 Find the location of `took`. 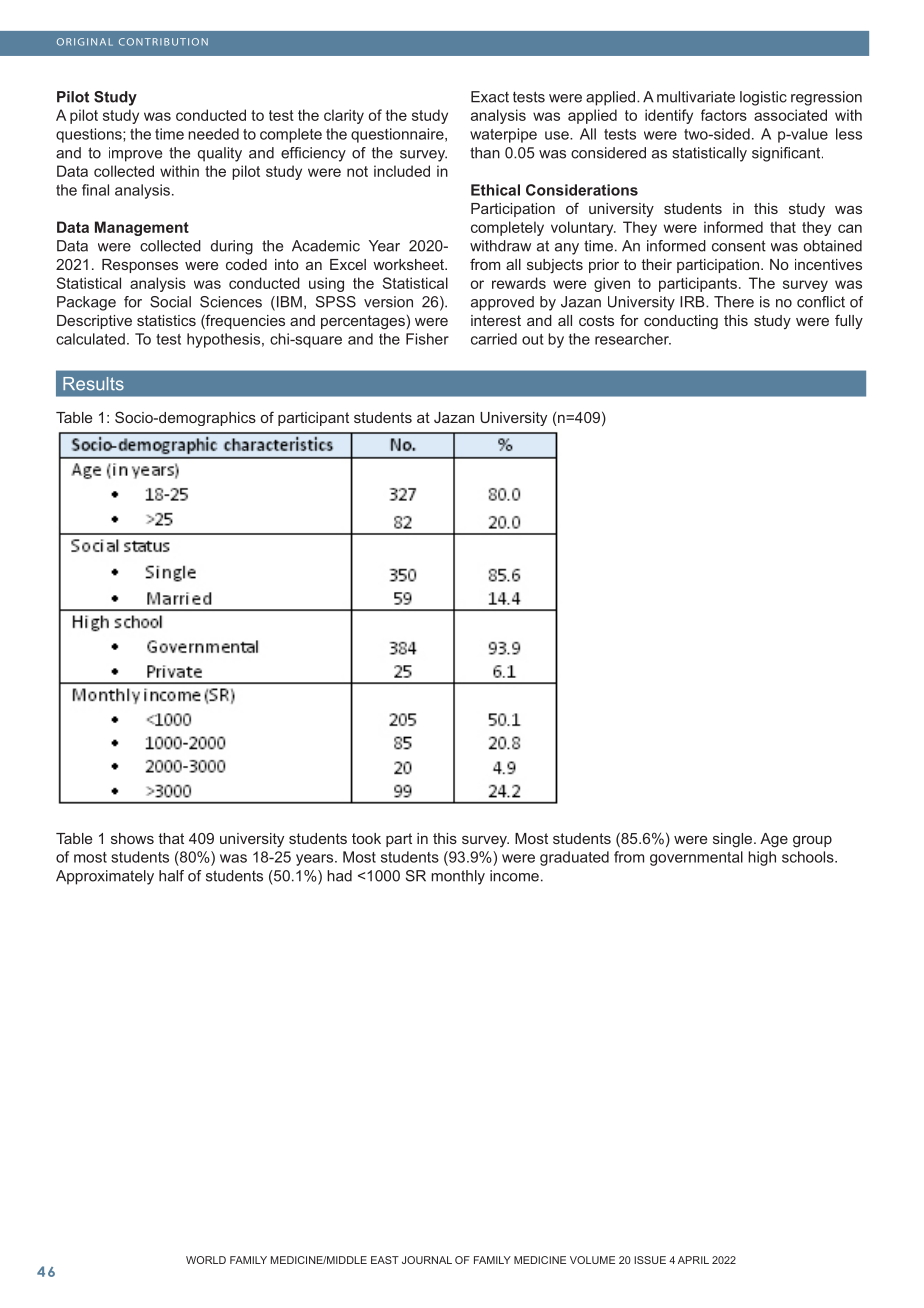

took is located at coordinates (366, 838).
